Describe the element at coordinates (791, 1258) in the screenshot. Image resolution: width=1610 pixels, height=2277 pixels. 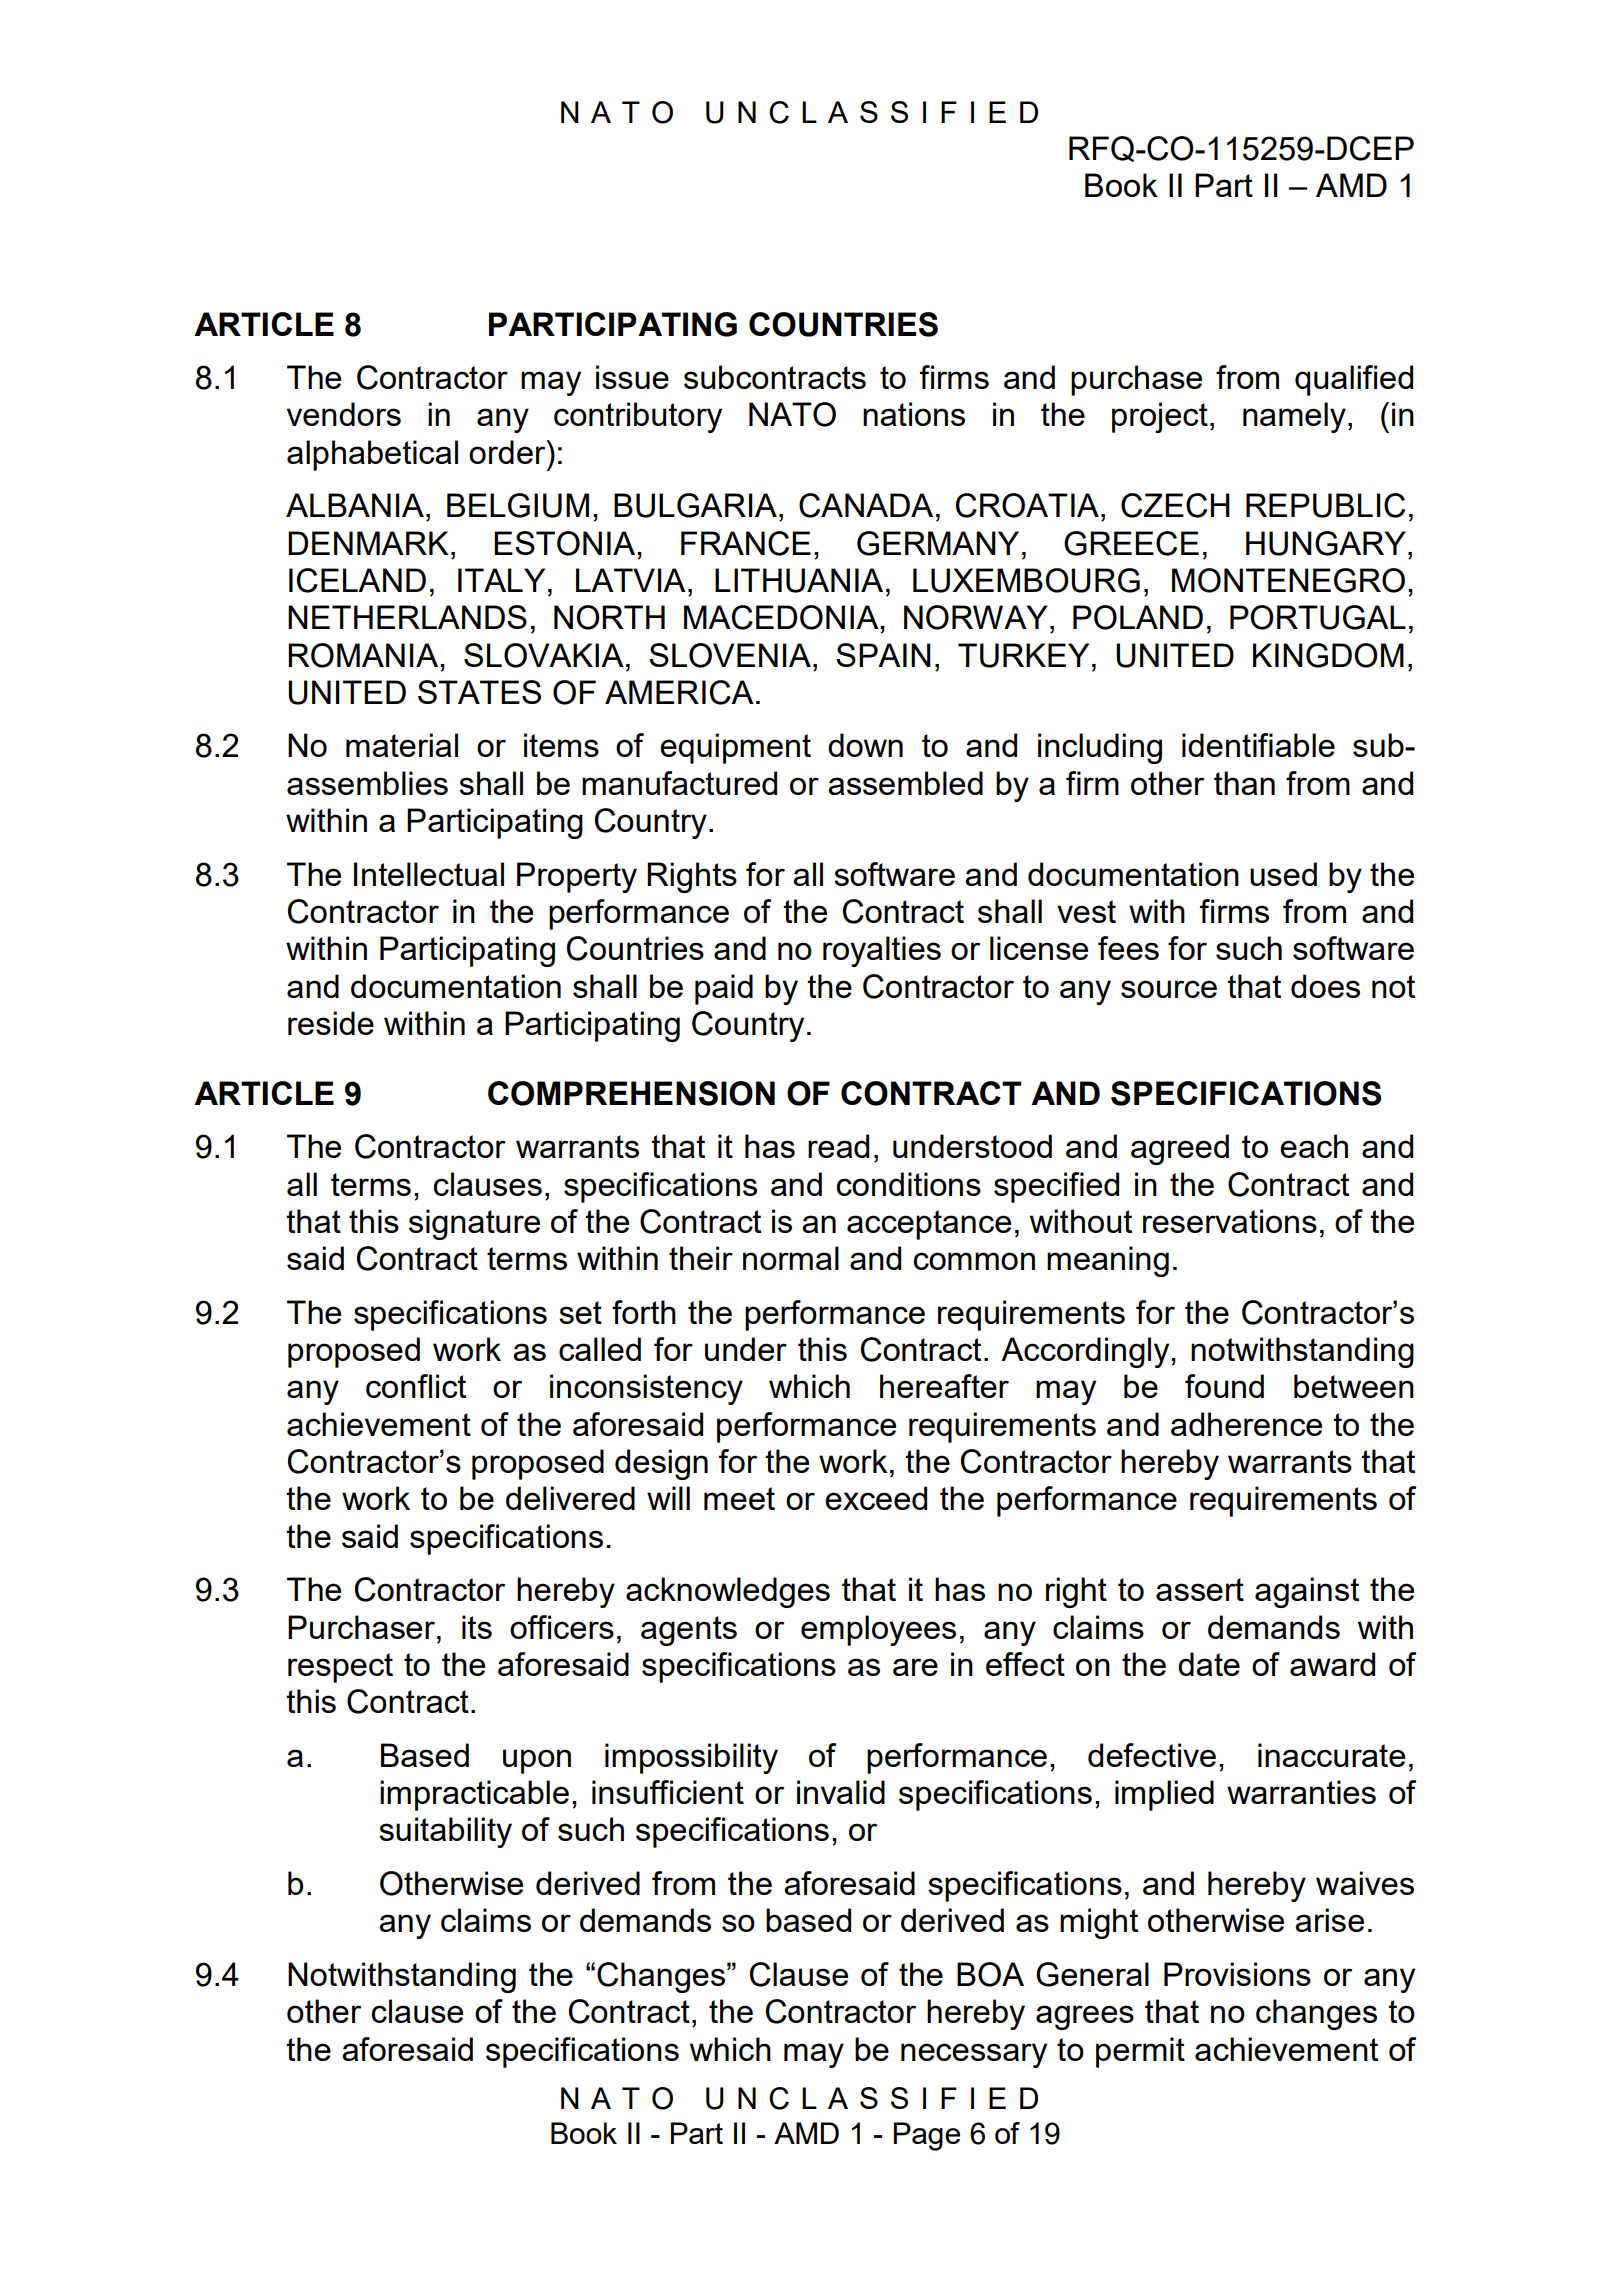
I see `normal` at that location.
